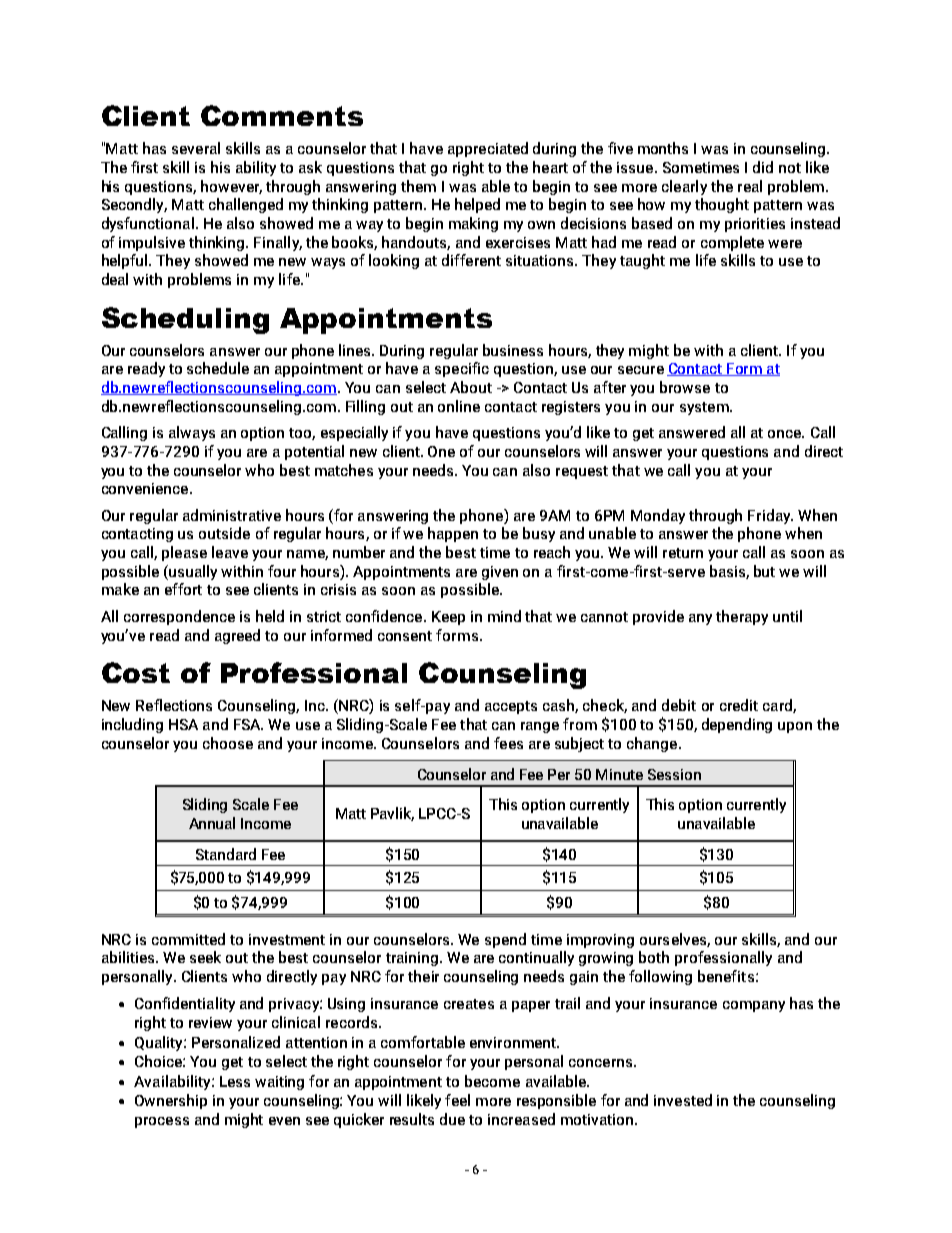 The height and width of the screenshot is (1233, 952). What do you see at coordinates (145, 488) in the screenshot?
I see `convenience` at bounding box center [145, 488].
